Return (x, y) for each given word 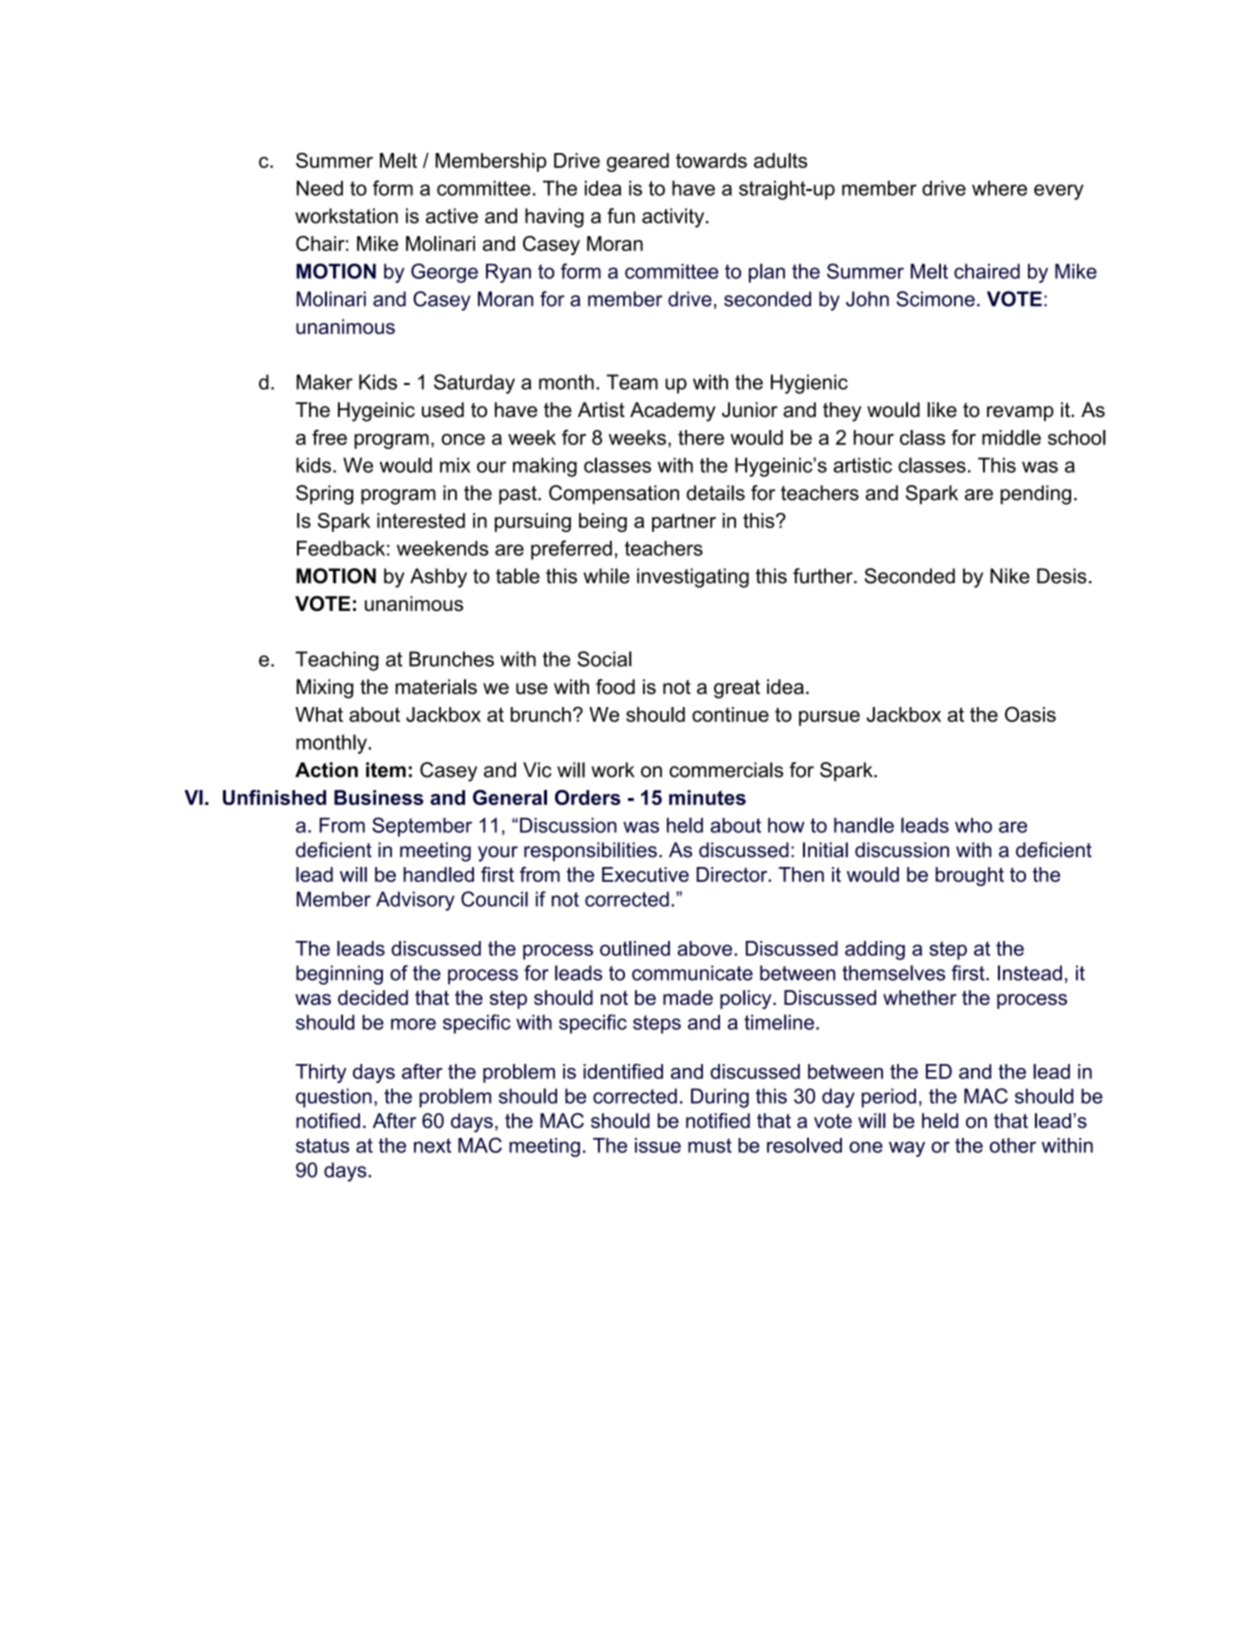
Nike (1010, 576)
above (704, 948)
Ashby (438, 578)
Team (632, 382)
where (999, 188)
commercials (726, 770)
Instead (1030, 973)
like (942, 410)
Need (320, 188)
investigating (693, 578)
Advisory (415, 901)
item (386, 770)
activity (674, 218)
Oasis (1030, 714)
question (334, 1098)
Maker (325, 382)
